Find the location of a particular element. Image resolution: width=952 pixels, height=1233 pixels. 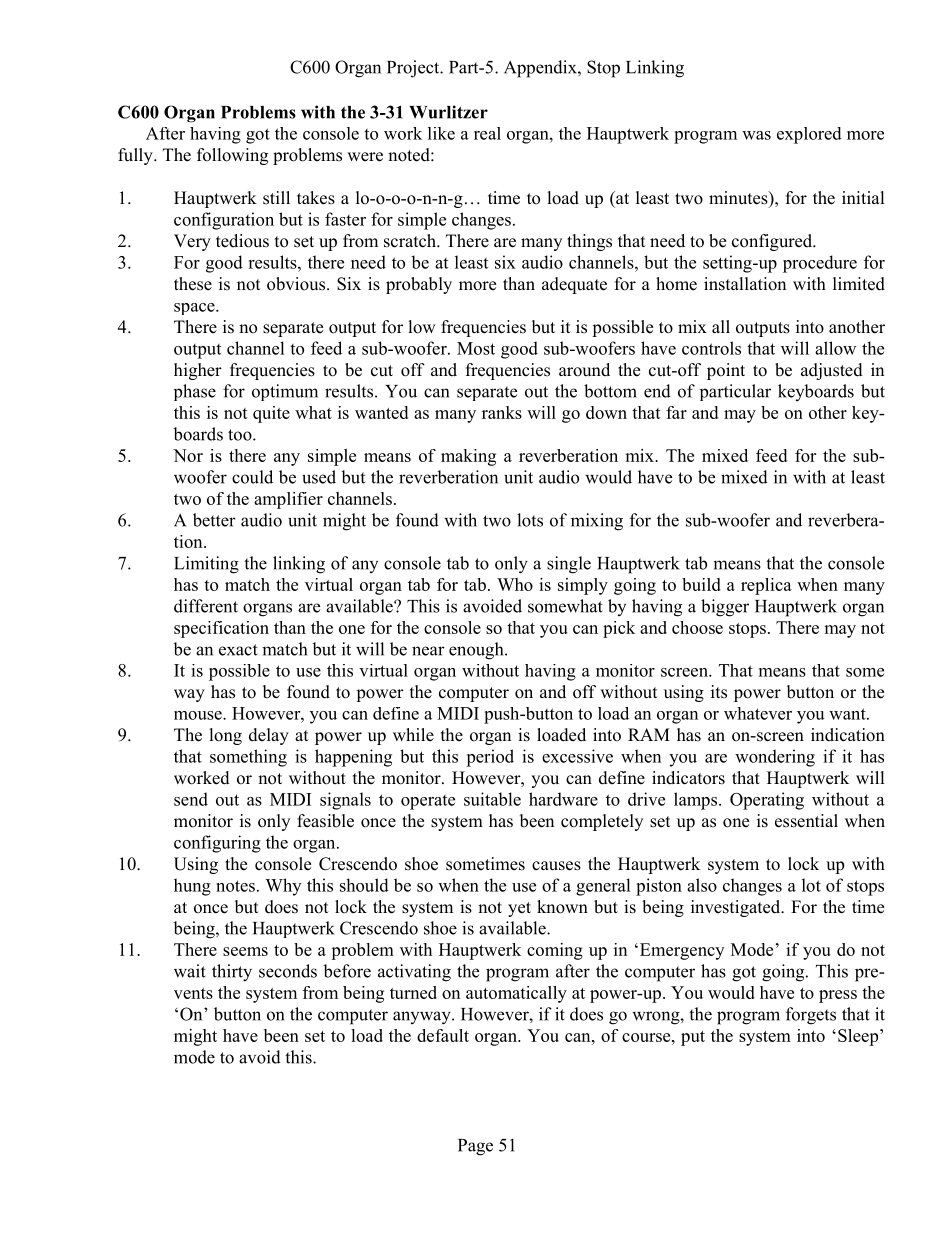

point is located at coordinates (726, 371).
